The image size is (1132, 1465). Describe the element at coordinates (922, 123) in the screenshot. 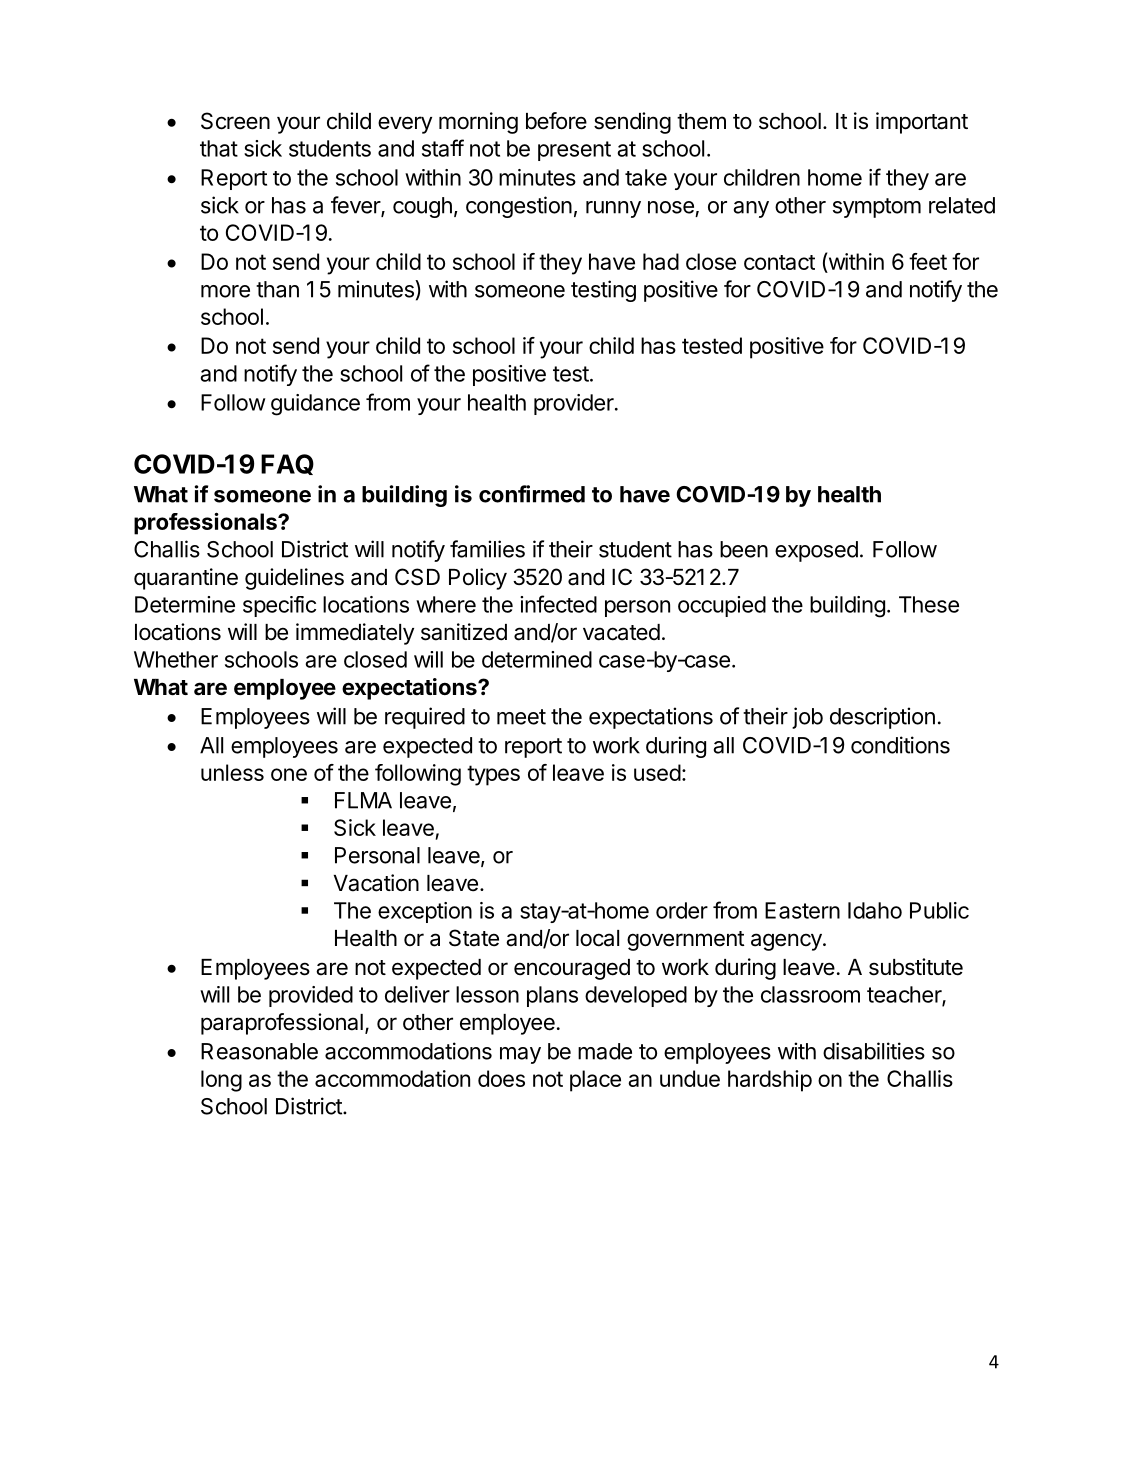

I see `important` at that location.
